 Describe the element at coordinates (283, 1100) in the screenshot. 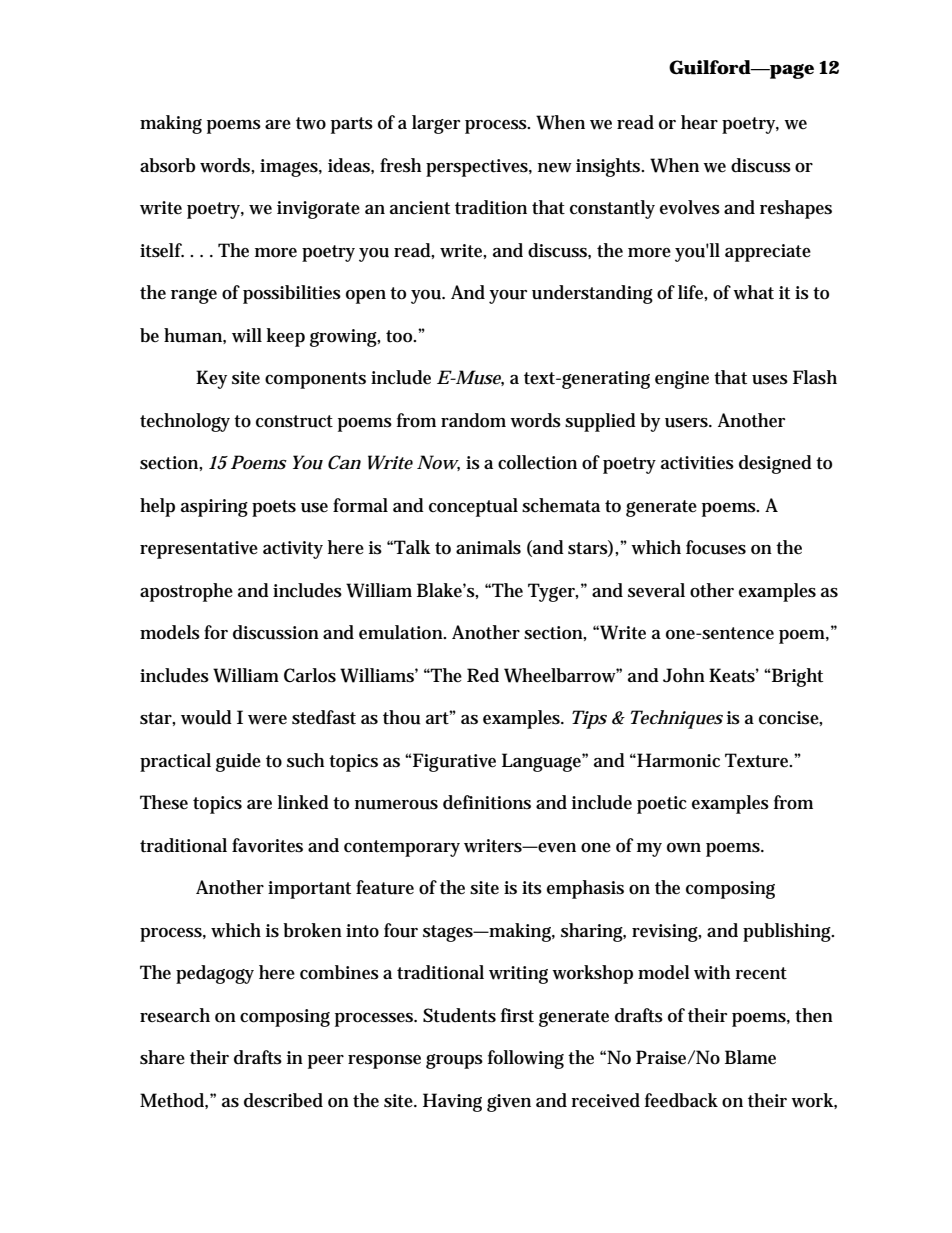

I see `described` at that location.
